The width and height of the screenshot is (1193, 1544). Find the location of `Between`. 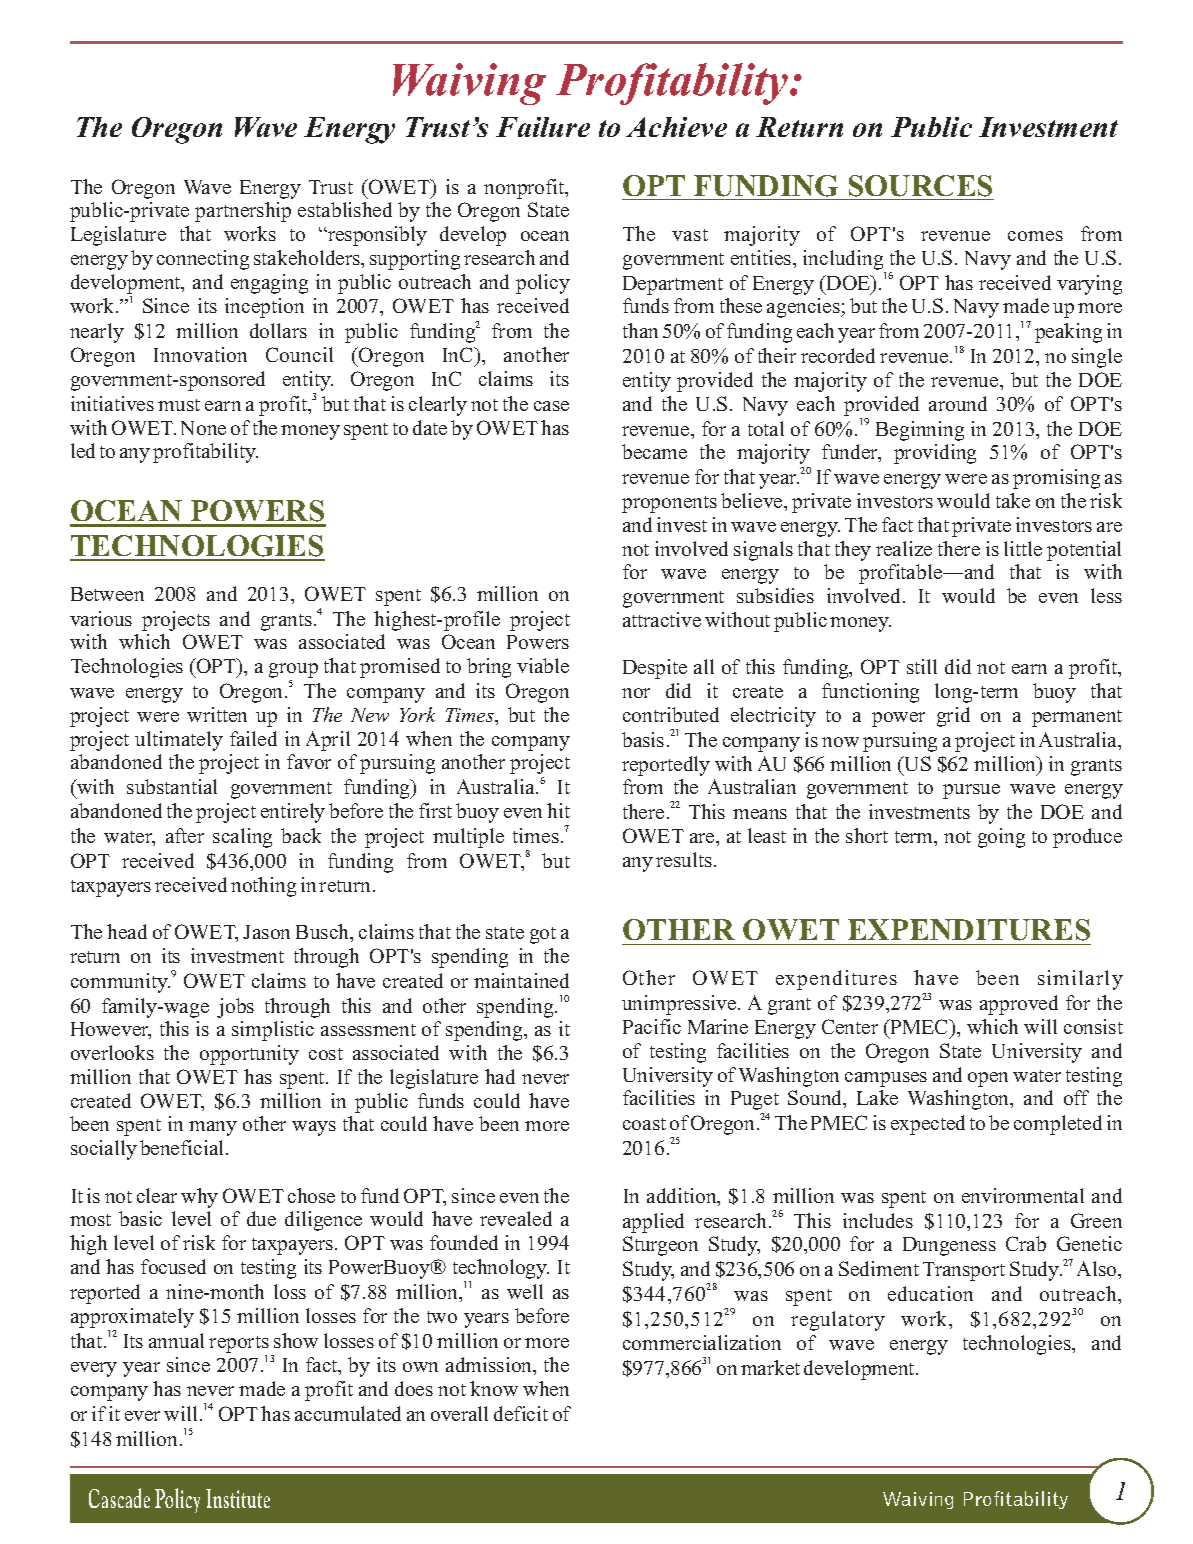

Between is located at coordinates (107, 594).
